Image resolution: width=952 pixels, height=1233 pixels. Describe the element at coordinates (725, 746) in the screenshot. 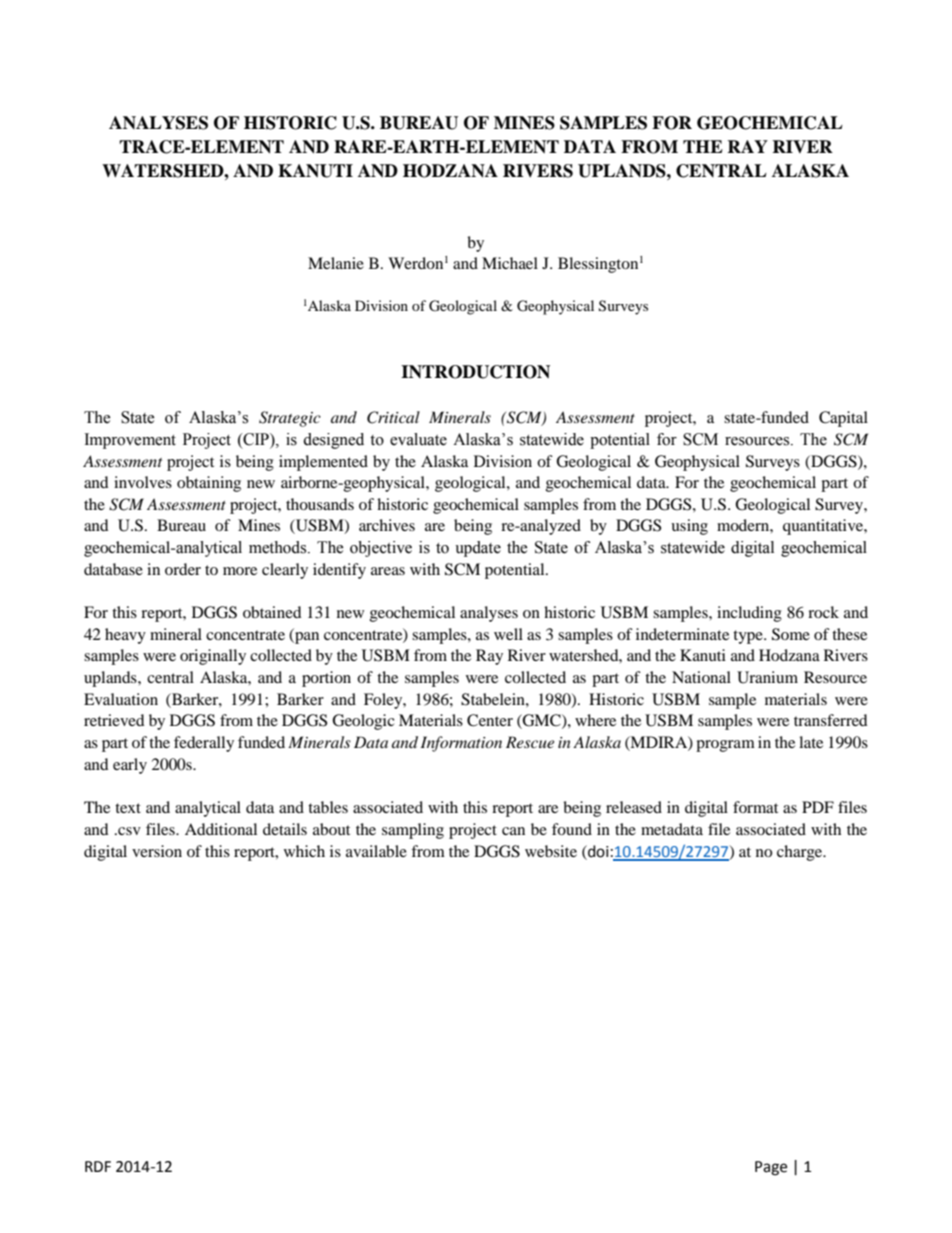

I see `program` at that location.
